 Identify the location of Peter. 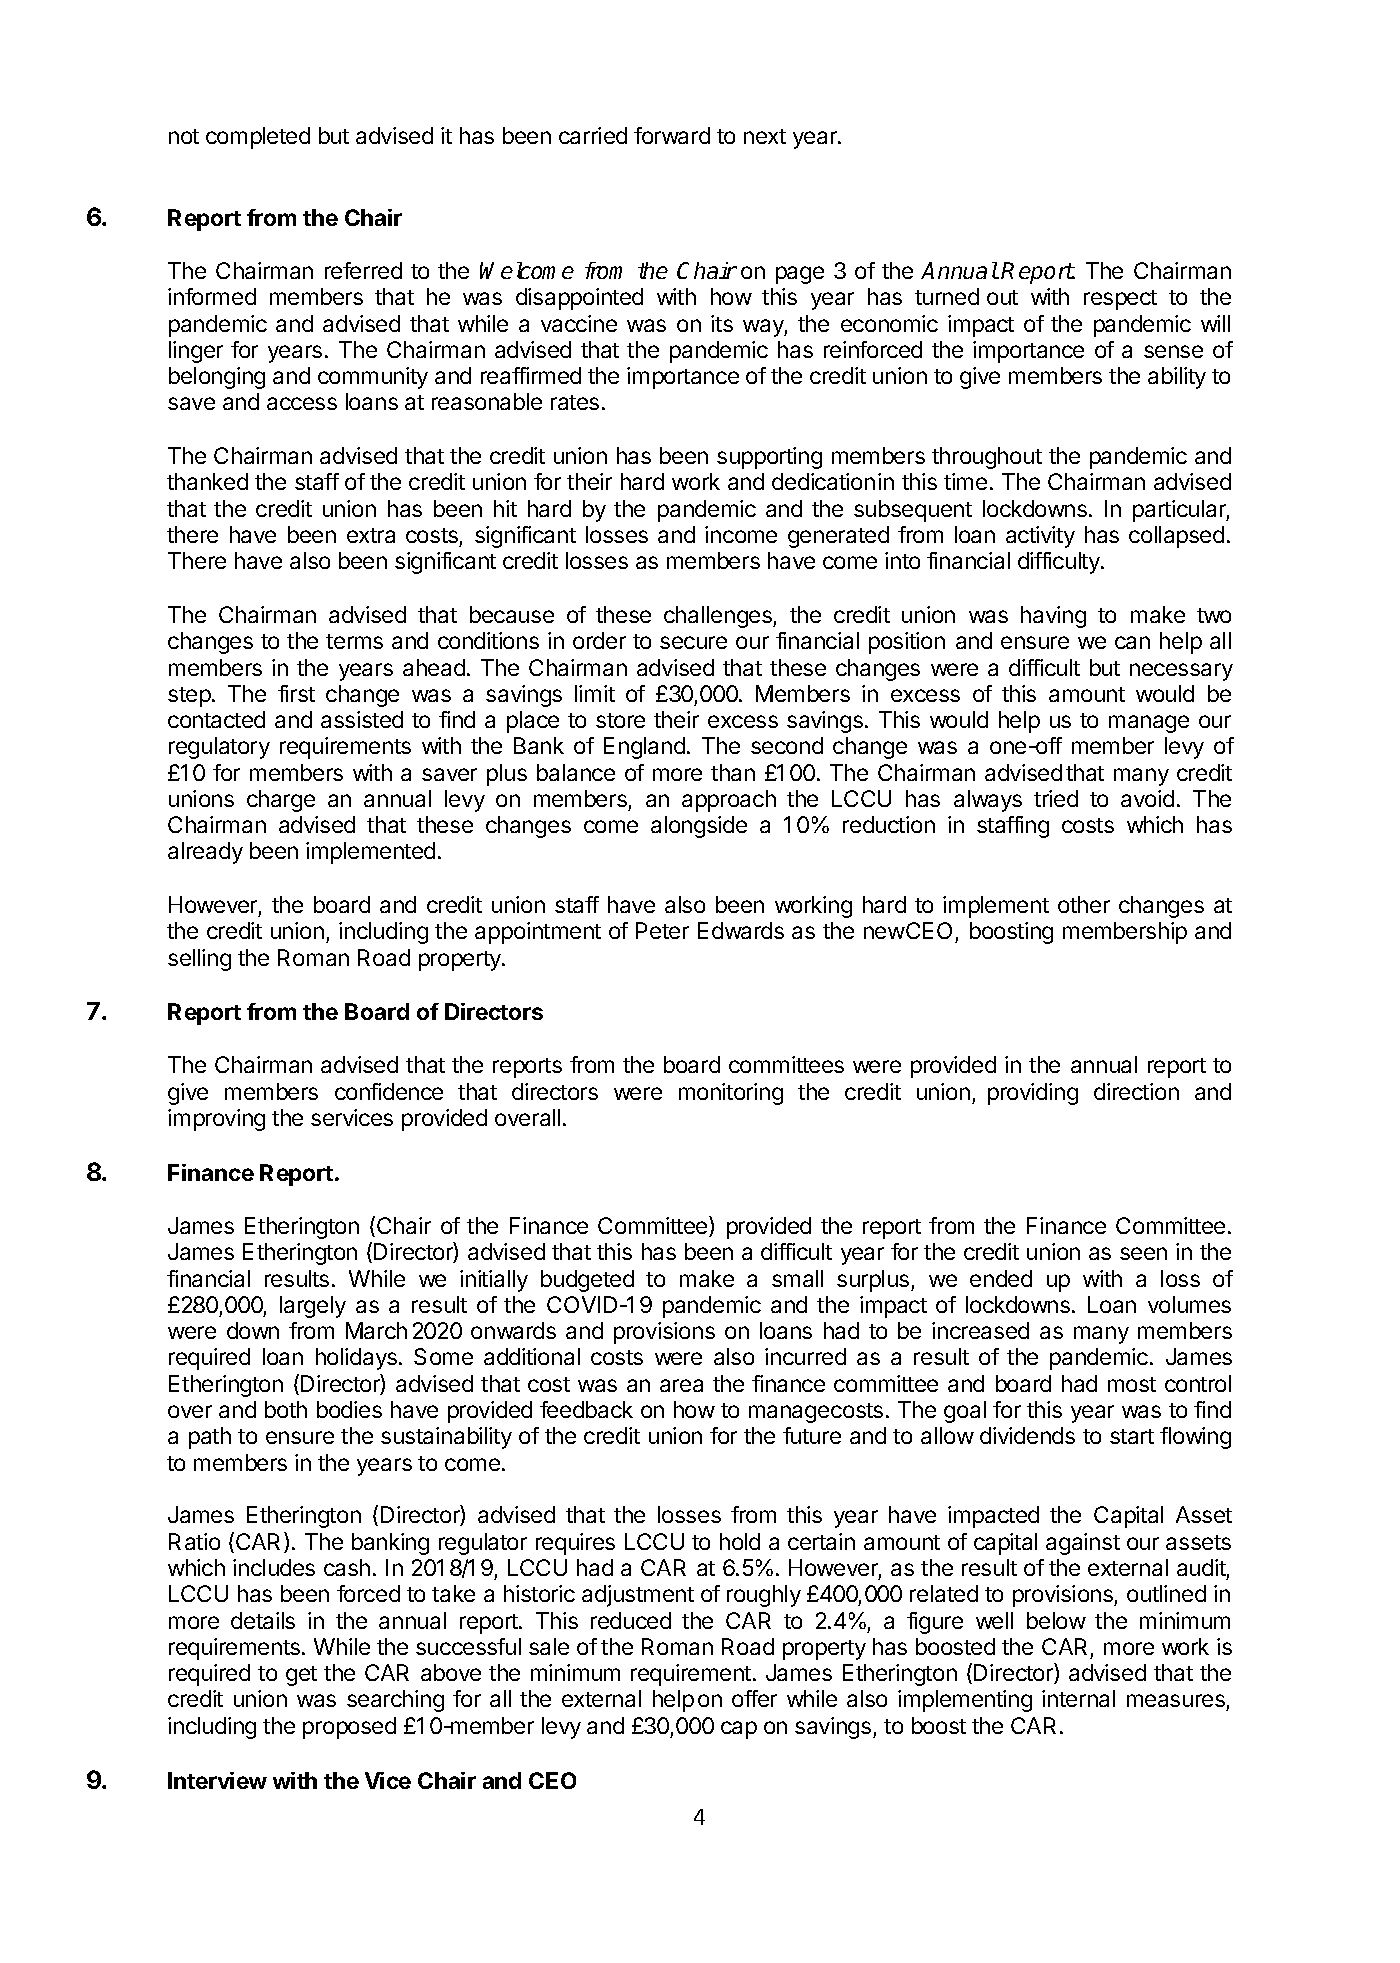
(662, 930).
